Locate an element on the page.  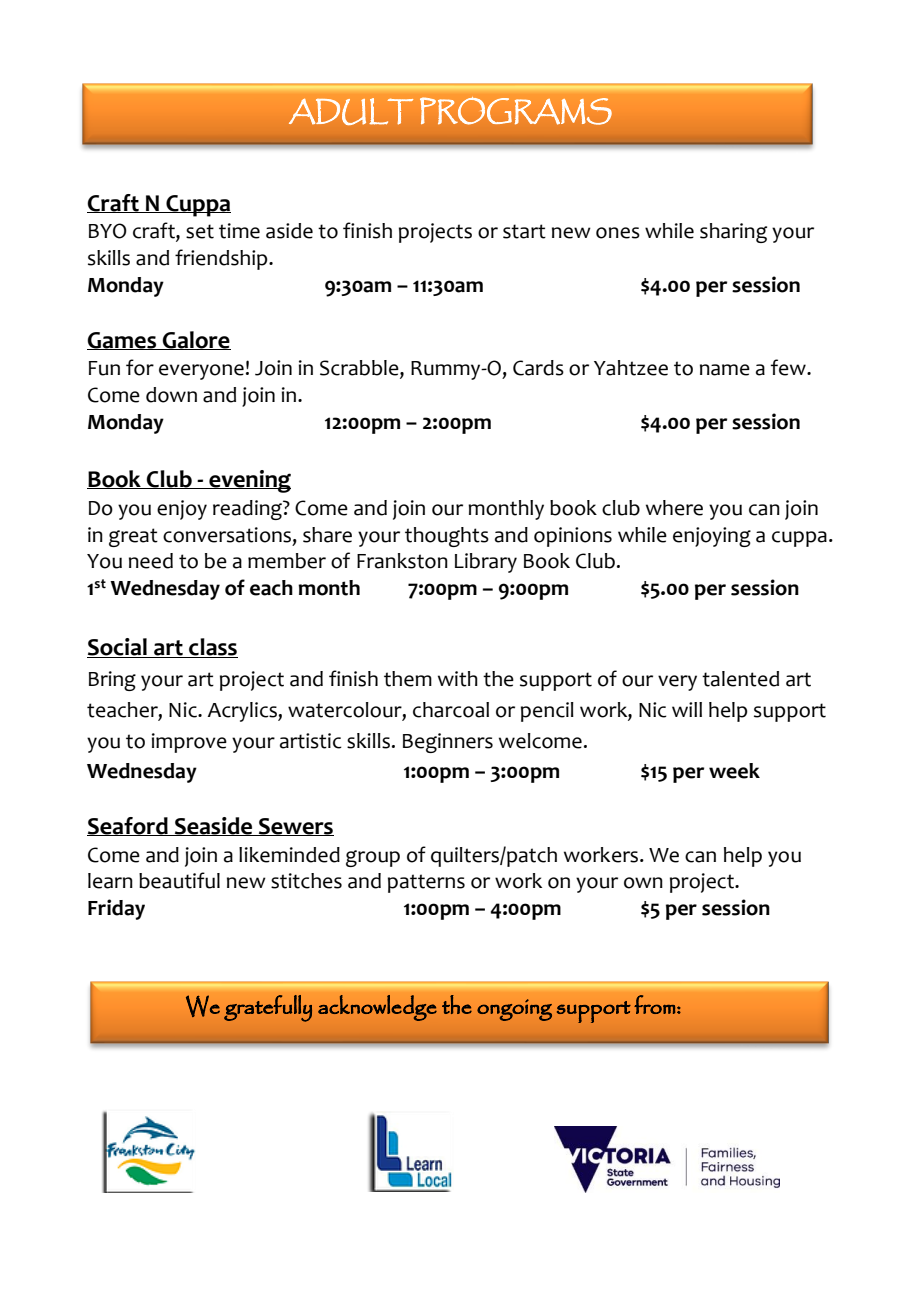
need is located at coordinates (151, 561).
